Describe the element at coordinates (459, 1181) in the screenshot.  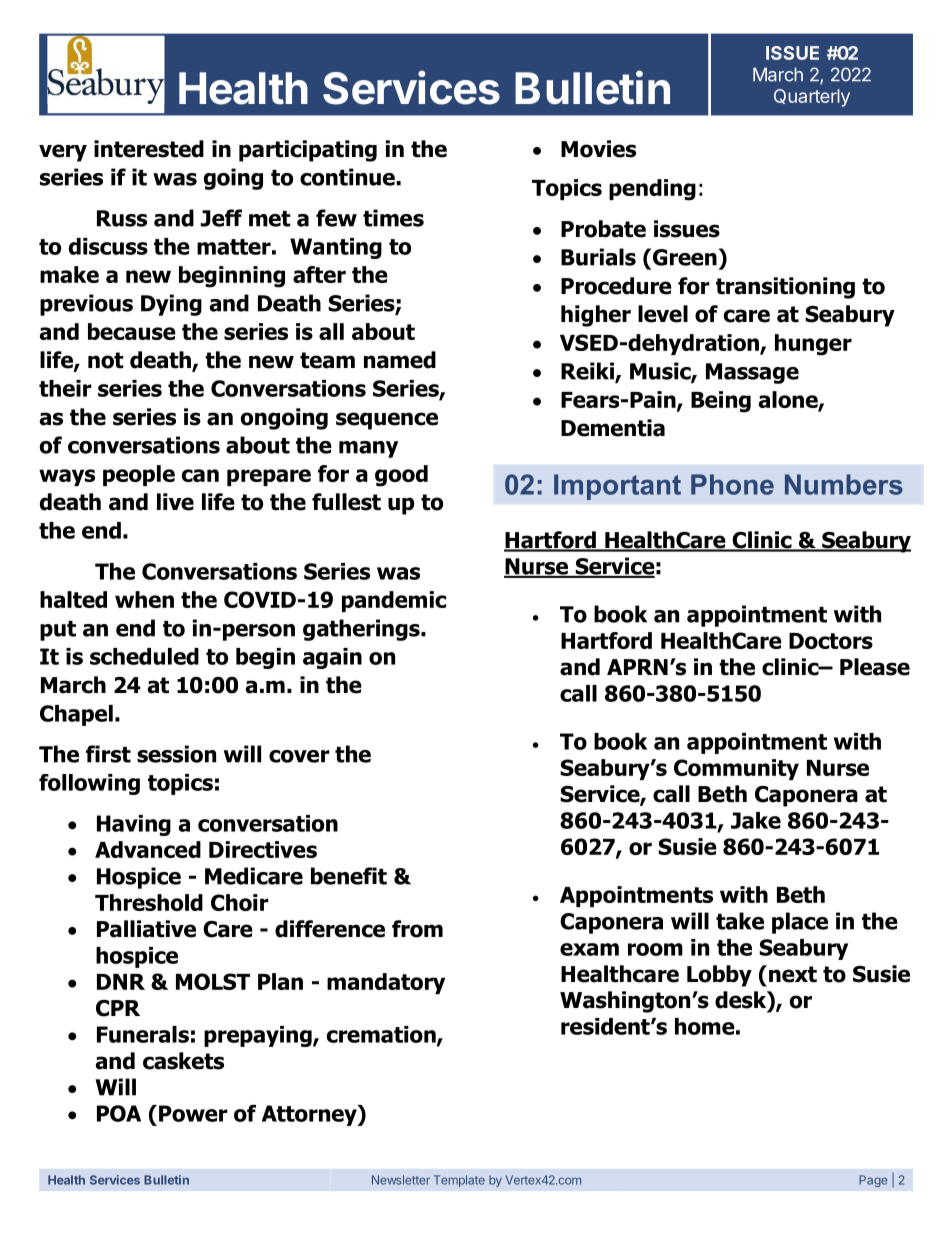
I see `Template` at that location.
